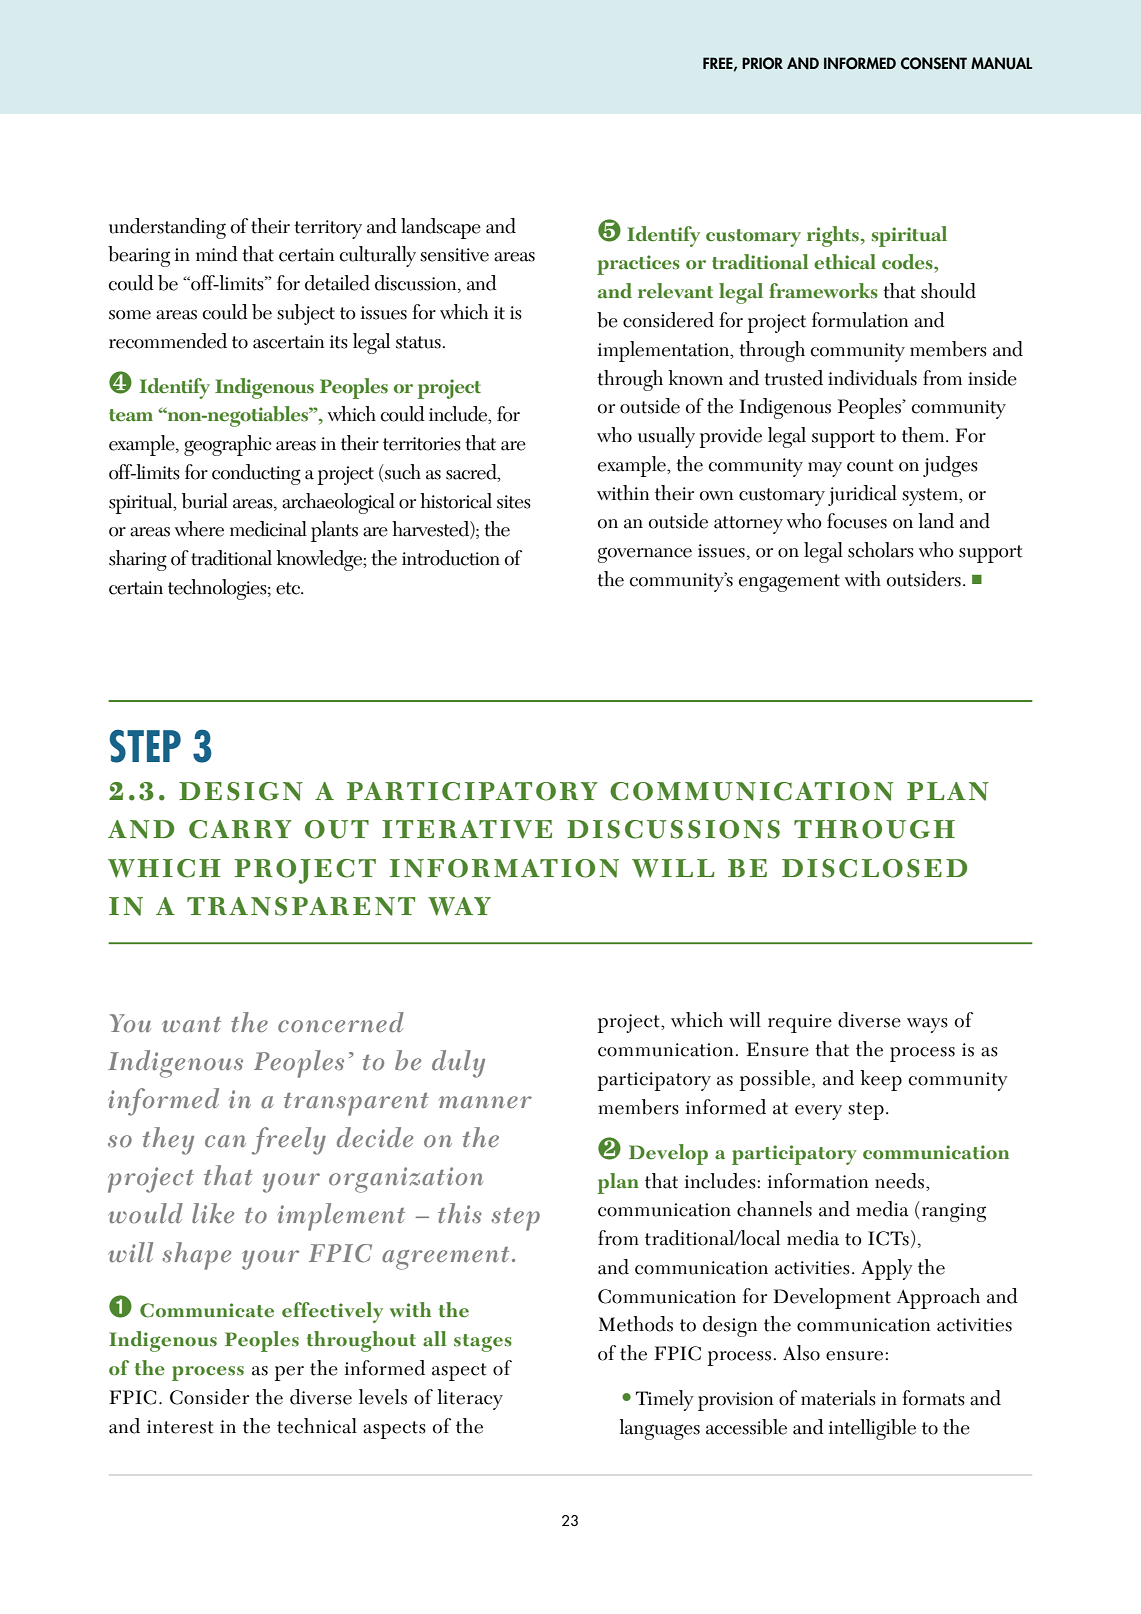 The height and width of the document is (1614, 1141). What do you see at coordinates (934, 63) in the document?
I see `CONSENT` at bounding box center [934, 63].
